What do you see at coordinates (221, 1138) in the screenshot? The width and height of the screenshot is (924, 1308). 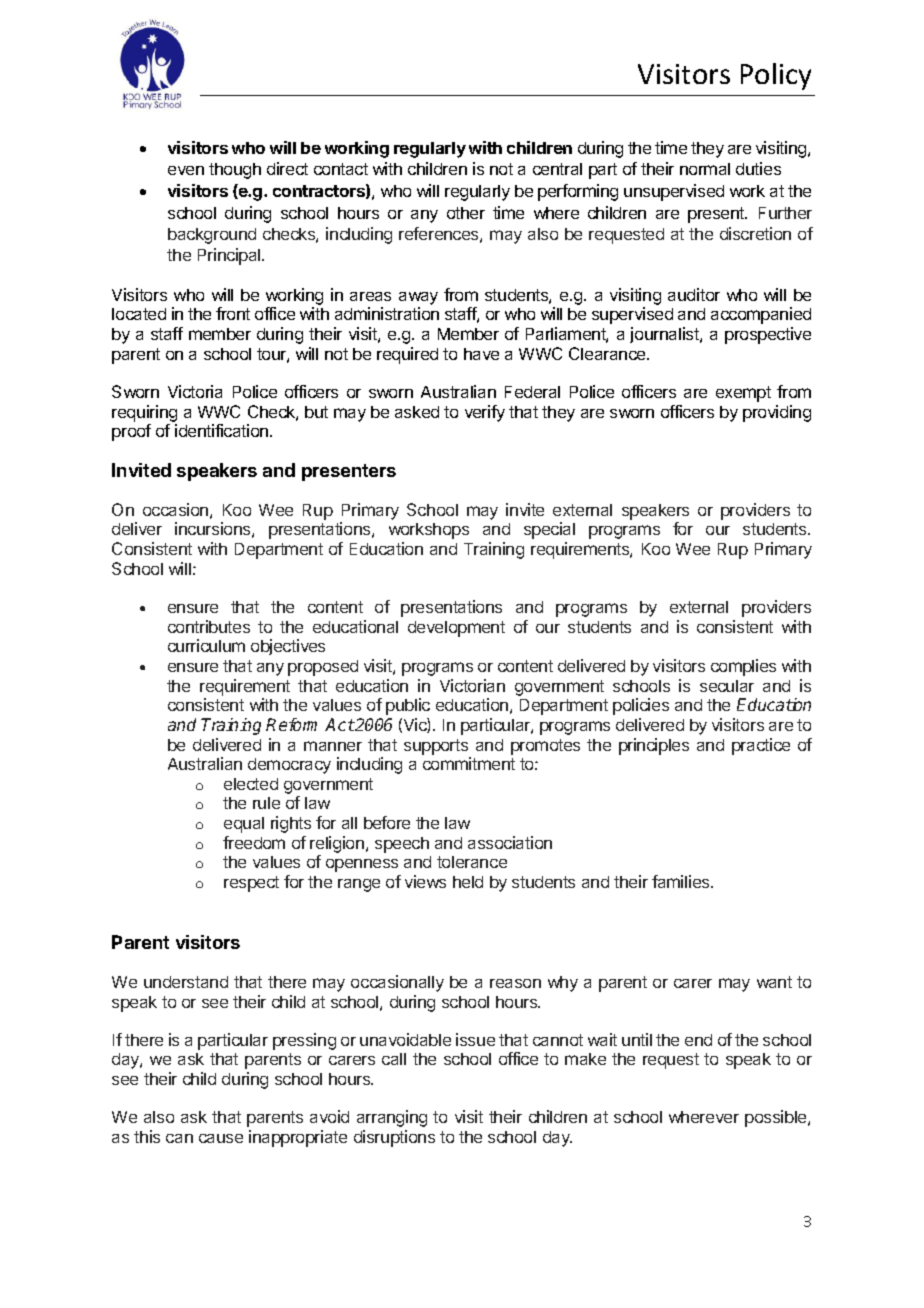 I see `cause` at bounding box center [221, 1138].
